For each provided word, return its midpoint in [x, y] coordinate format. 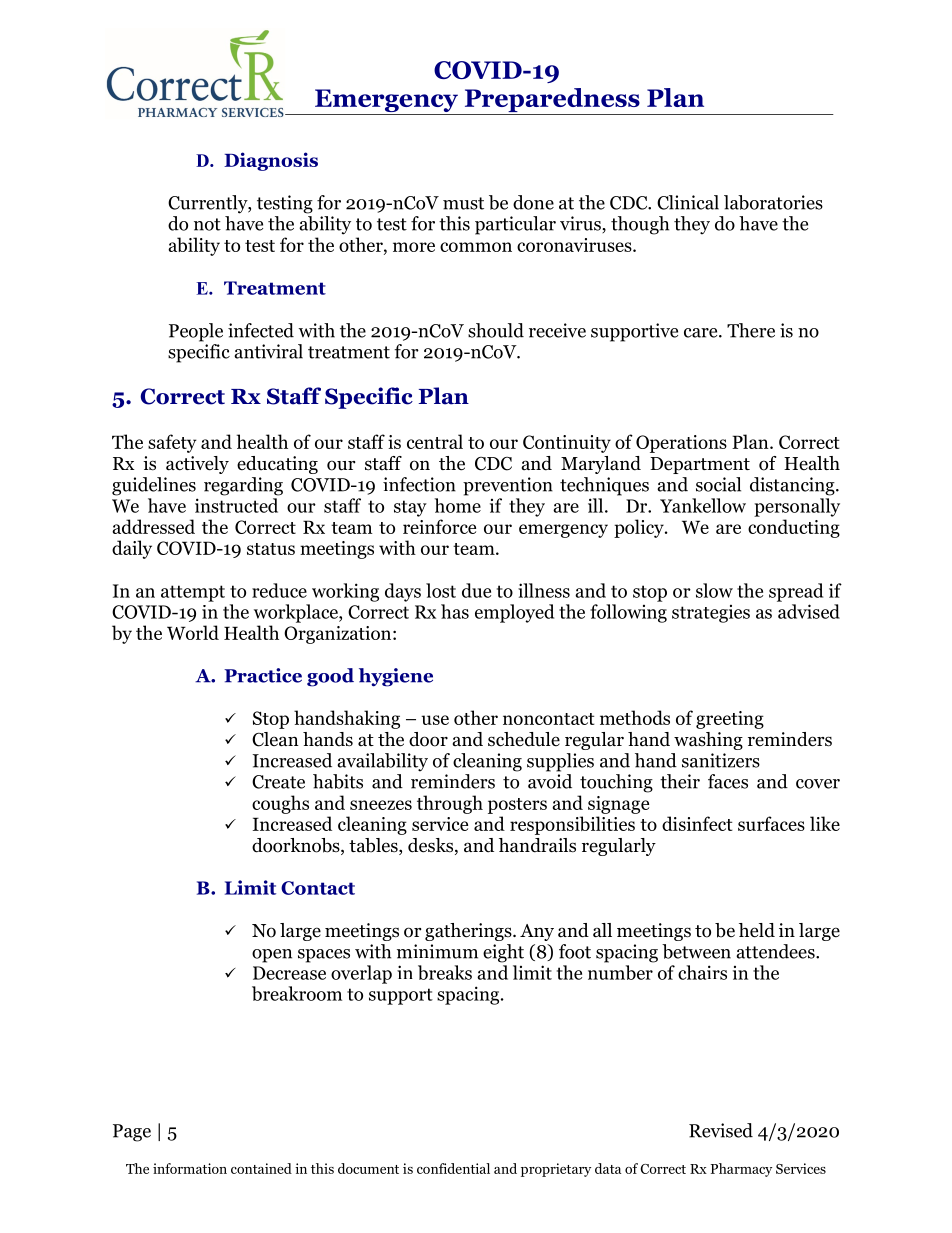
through [450, 804]
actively [197, 465]
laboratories [773, 202]
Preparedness [552, 101]
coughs [280, 804]
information [190, 1168]
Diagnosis [271, 161]
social [718, 484]
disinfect [697, 823]
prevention [508, 486]
